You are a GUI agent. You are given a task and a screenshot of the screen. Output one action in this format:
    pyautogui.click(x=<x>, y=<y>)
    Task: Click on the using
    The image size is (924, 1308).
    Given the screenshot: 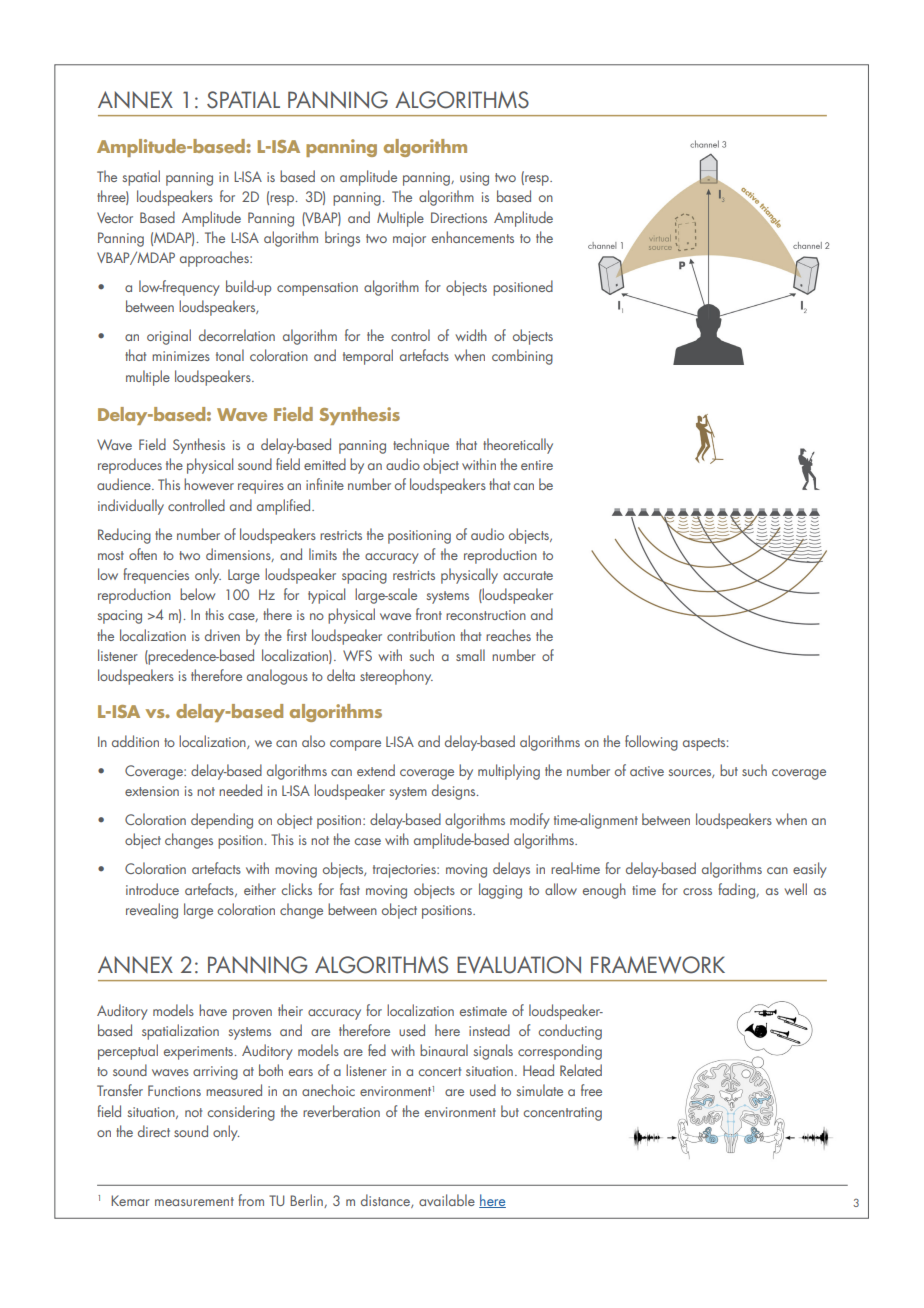 What is the action you would take?
    pyautogui.click(x=474, y=179)
